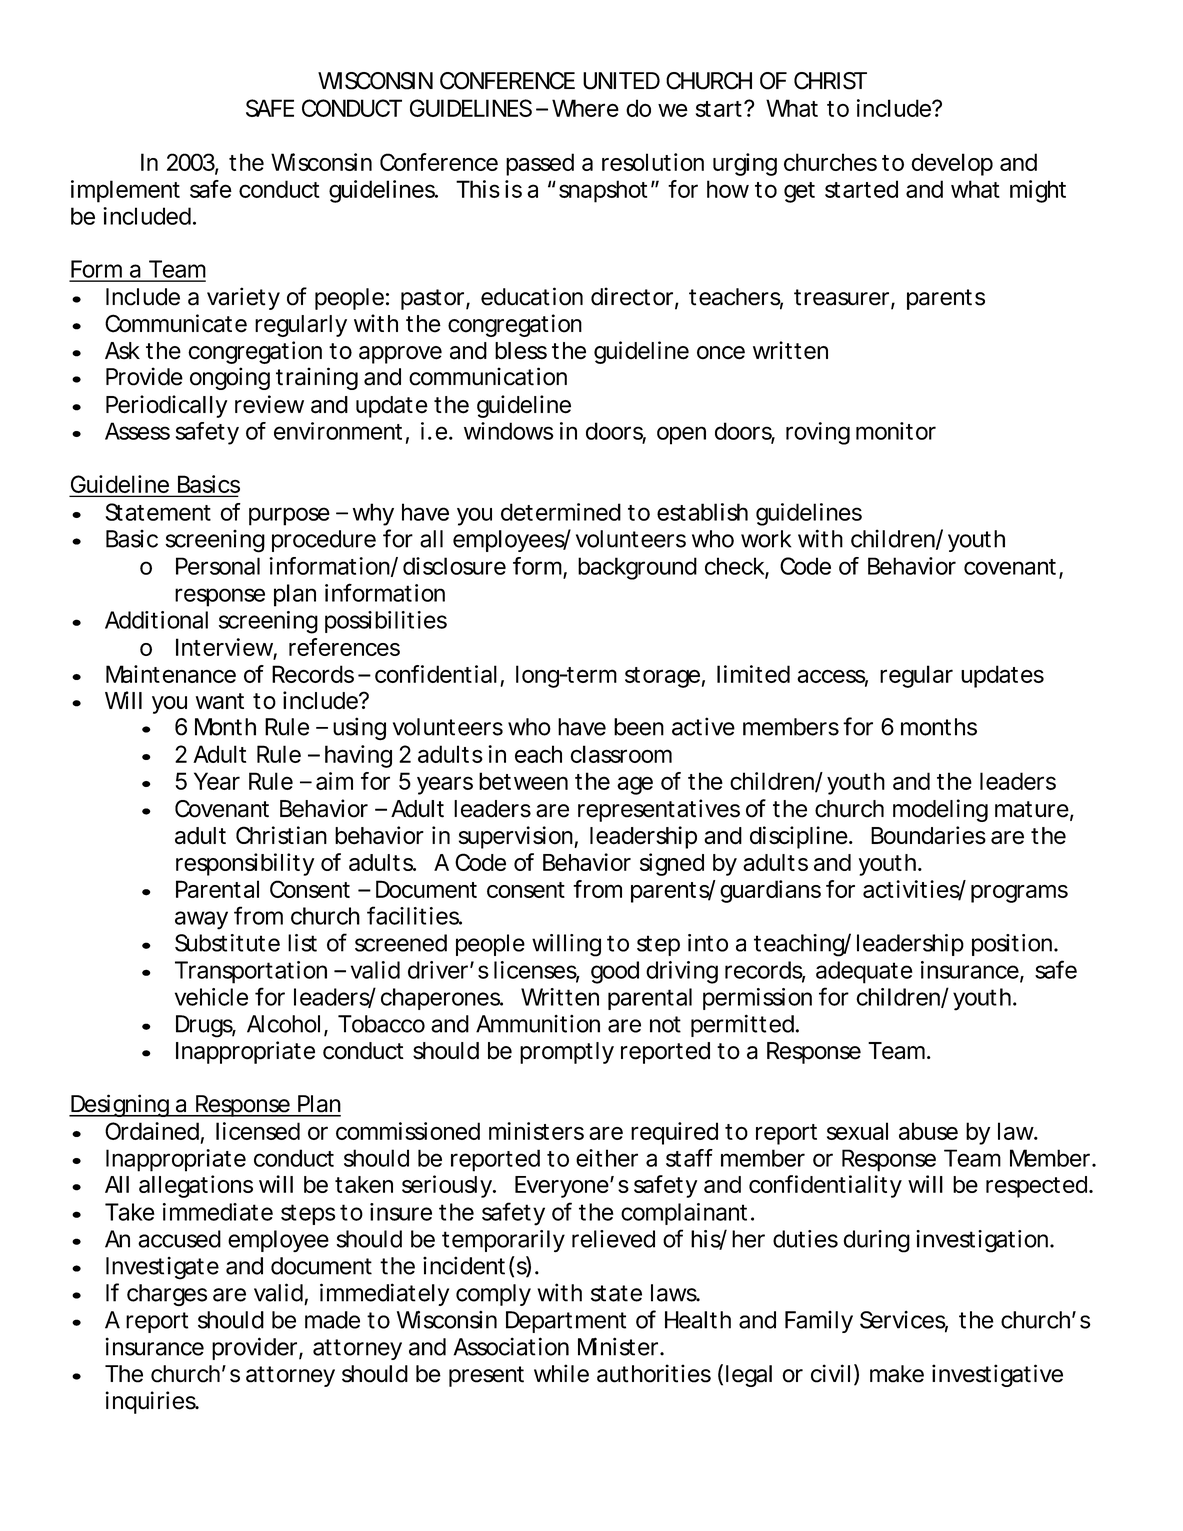  I want to click on inquiries, so click(152, 1402).
